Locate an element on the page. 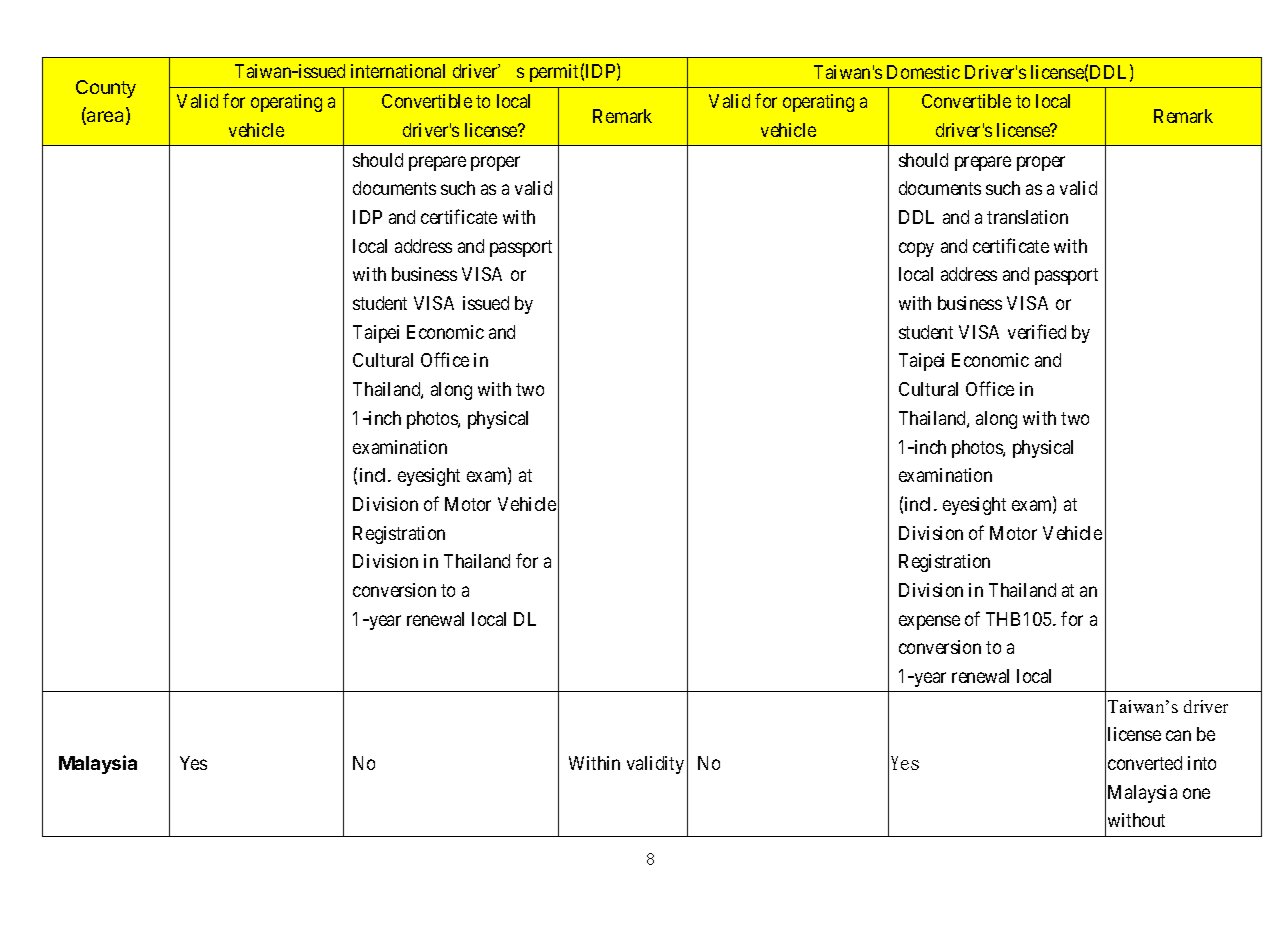  converted is located at coordinates (1145, 763).
